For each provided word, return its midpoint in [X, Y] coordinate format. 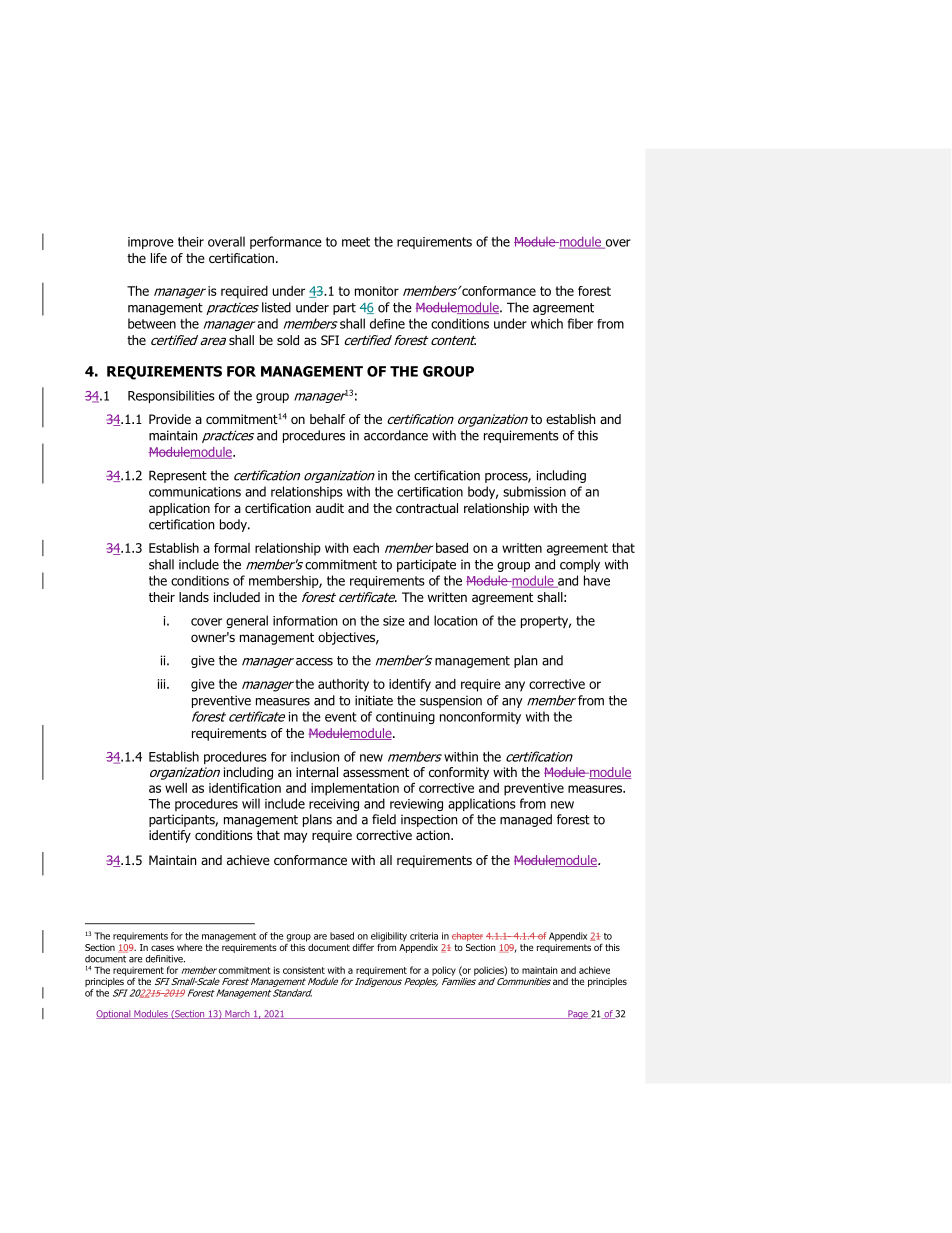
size [394, 621]
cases [162, 948]
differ [363, 947]
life [159, 258]
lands [194, 597]
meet [356, 242]
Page [578, 1014]
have [597, 580]
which [547, 323]
